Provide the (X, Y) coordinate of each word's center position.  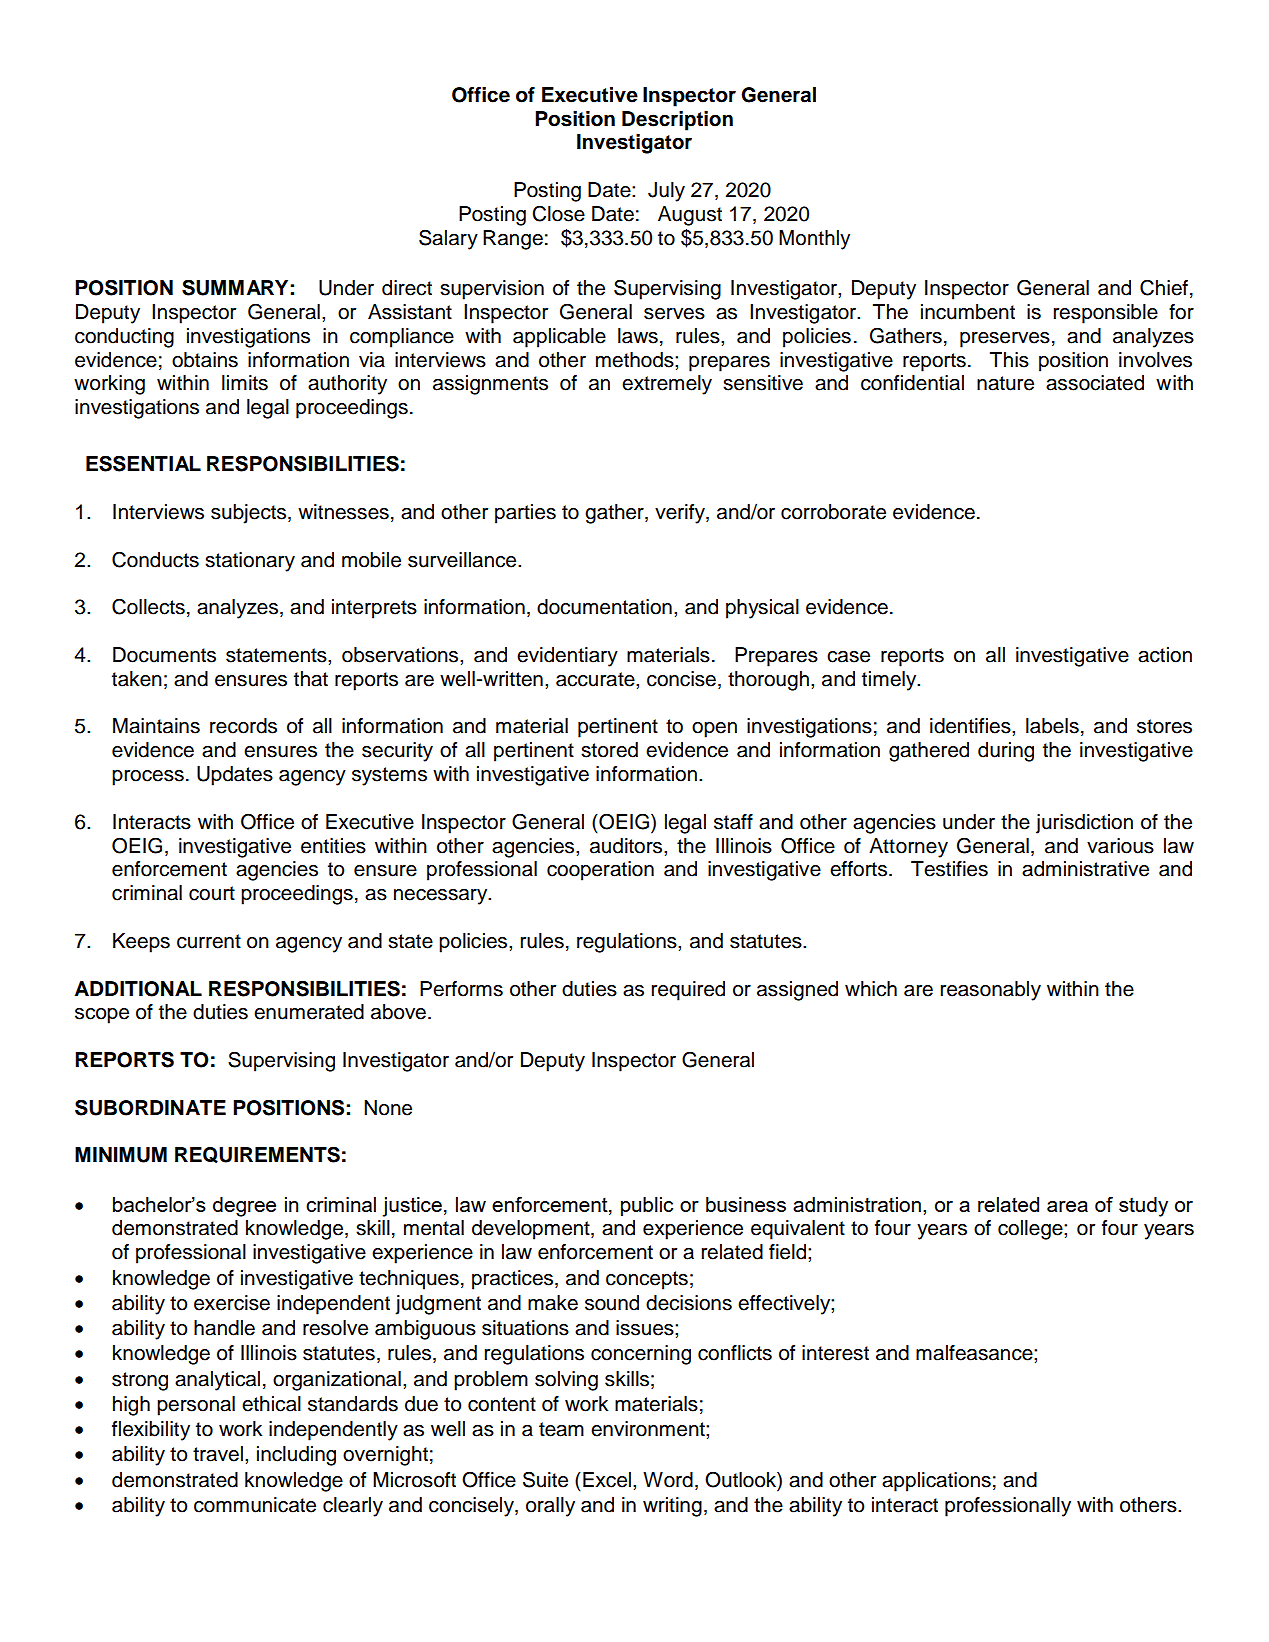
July (666, 192)
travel (218, 1454)
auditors (627, 846)
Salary (448, 239)
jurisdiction (1084, 824)
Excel (607, 1480)
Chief (1164, 287)
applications (936, 1482)
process (148, 778)
